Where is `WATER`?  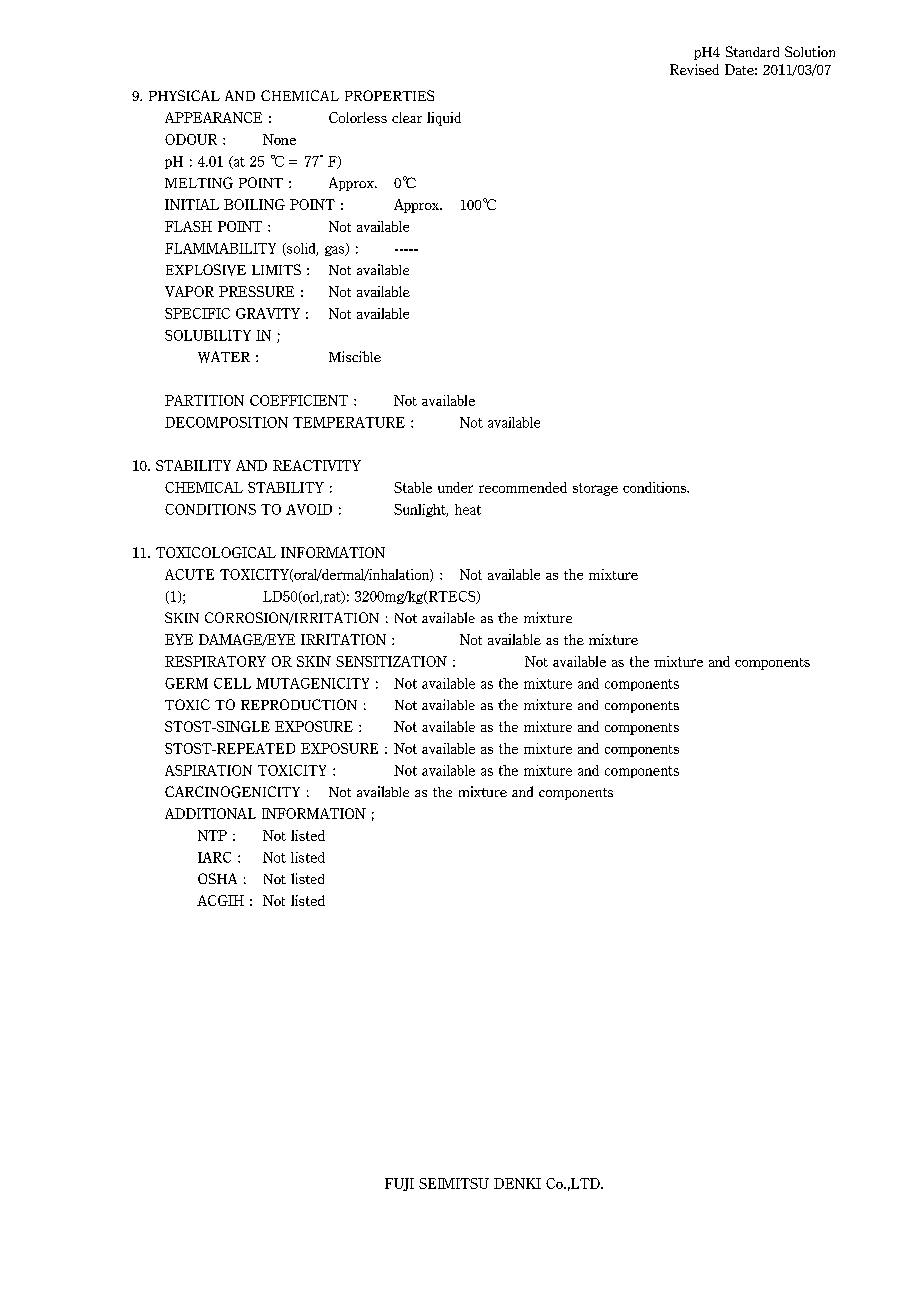
WATER is located at coordinates (224, 357).
